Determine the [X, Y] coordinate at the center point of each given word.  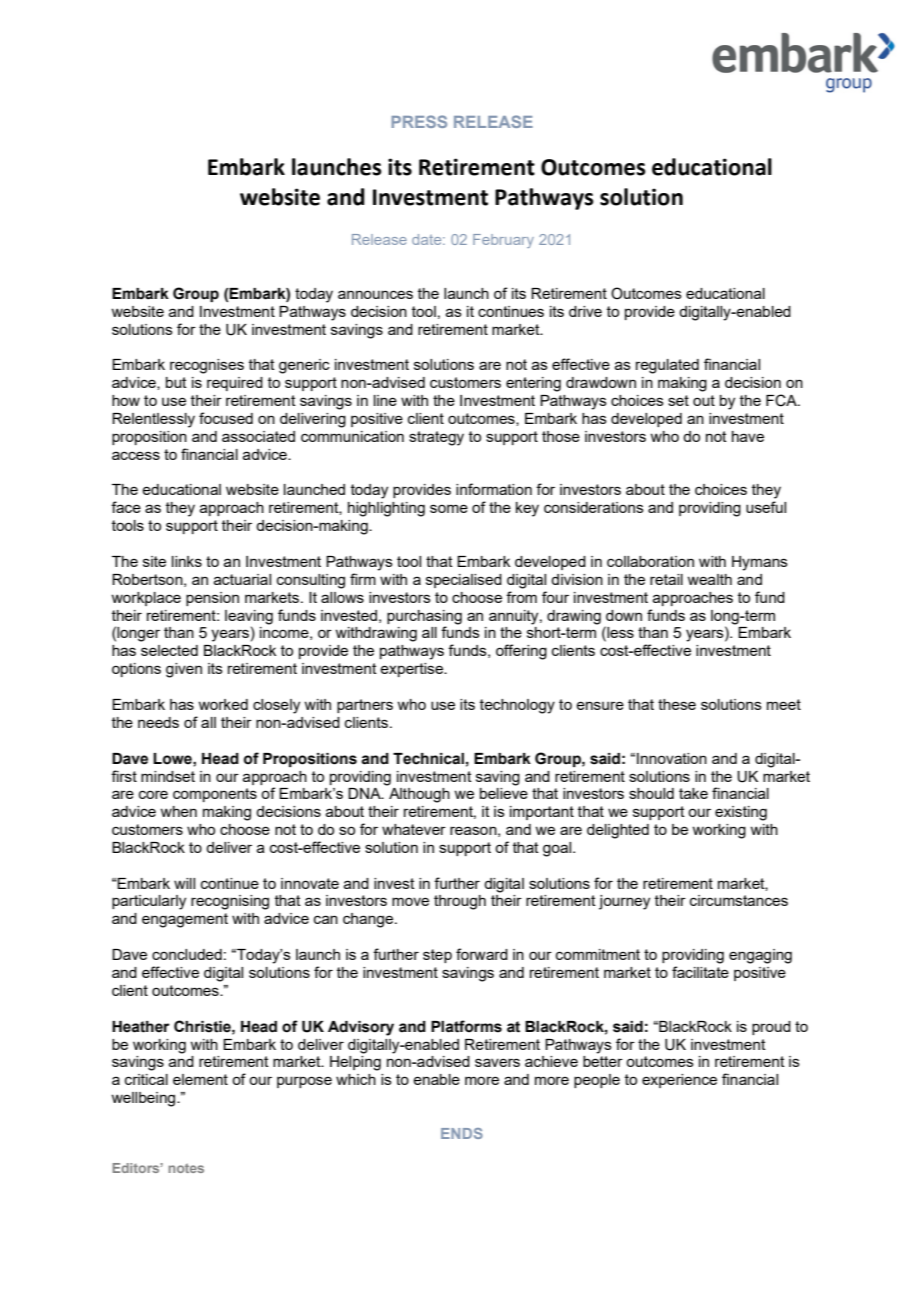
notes [186, 1168]
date [428, 239]
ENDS [462, 1133]
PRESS [419, 121]
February [503, 241]
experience [679, 1081]
